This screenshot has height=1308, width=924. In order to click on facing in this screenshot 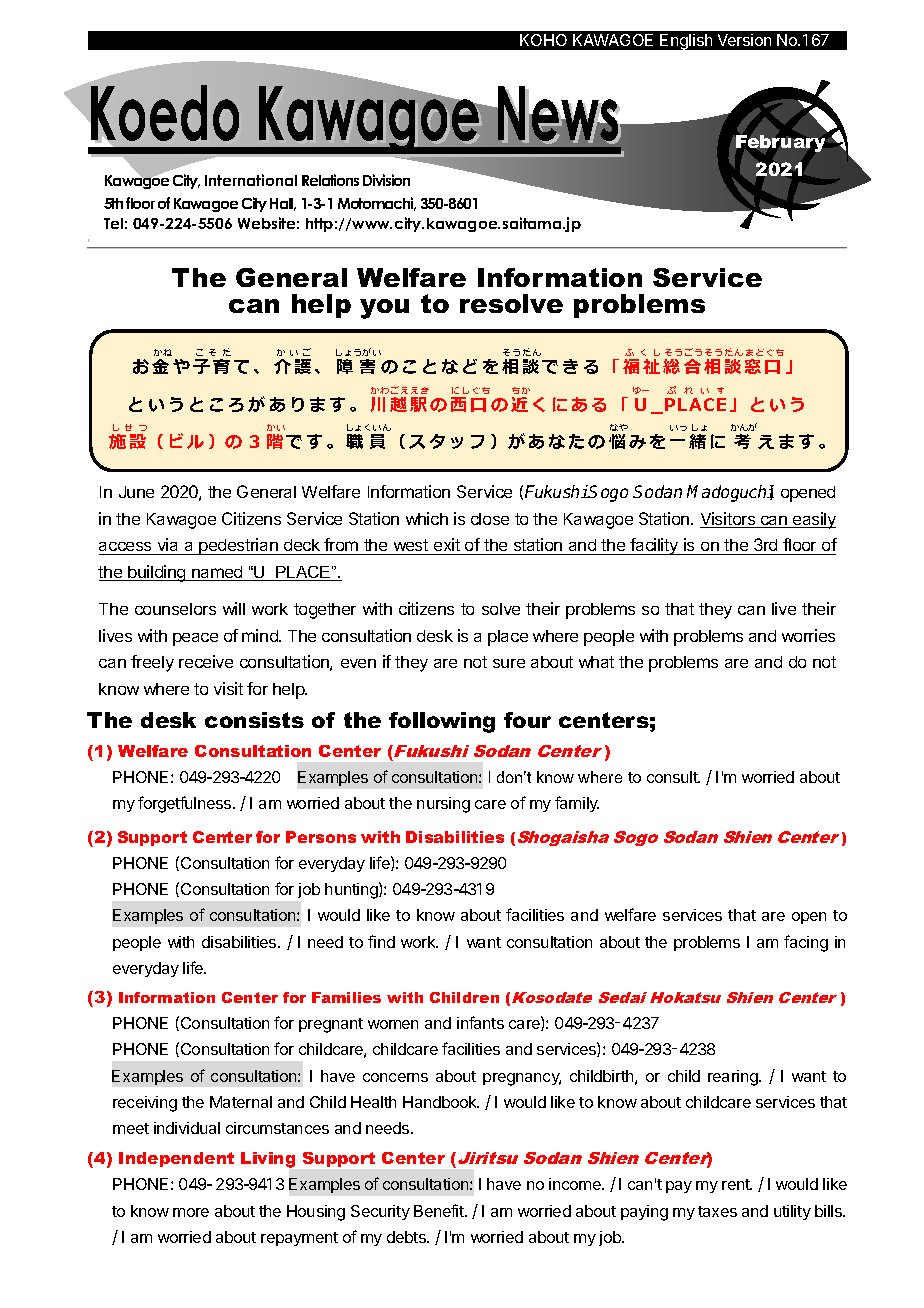, I will do `click(806, 943)`.
